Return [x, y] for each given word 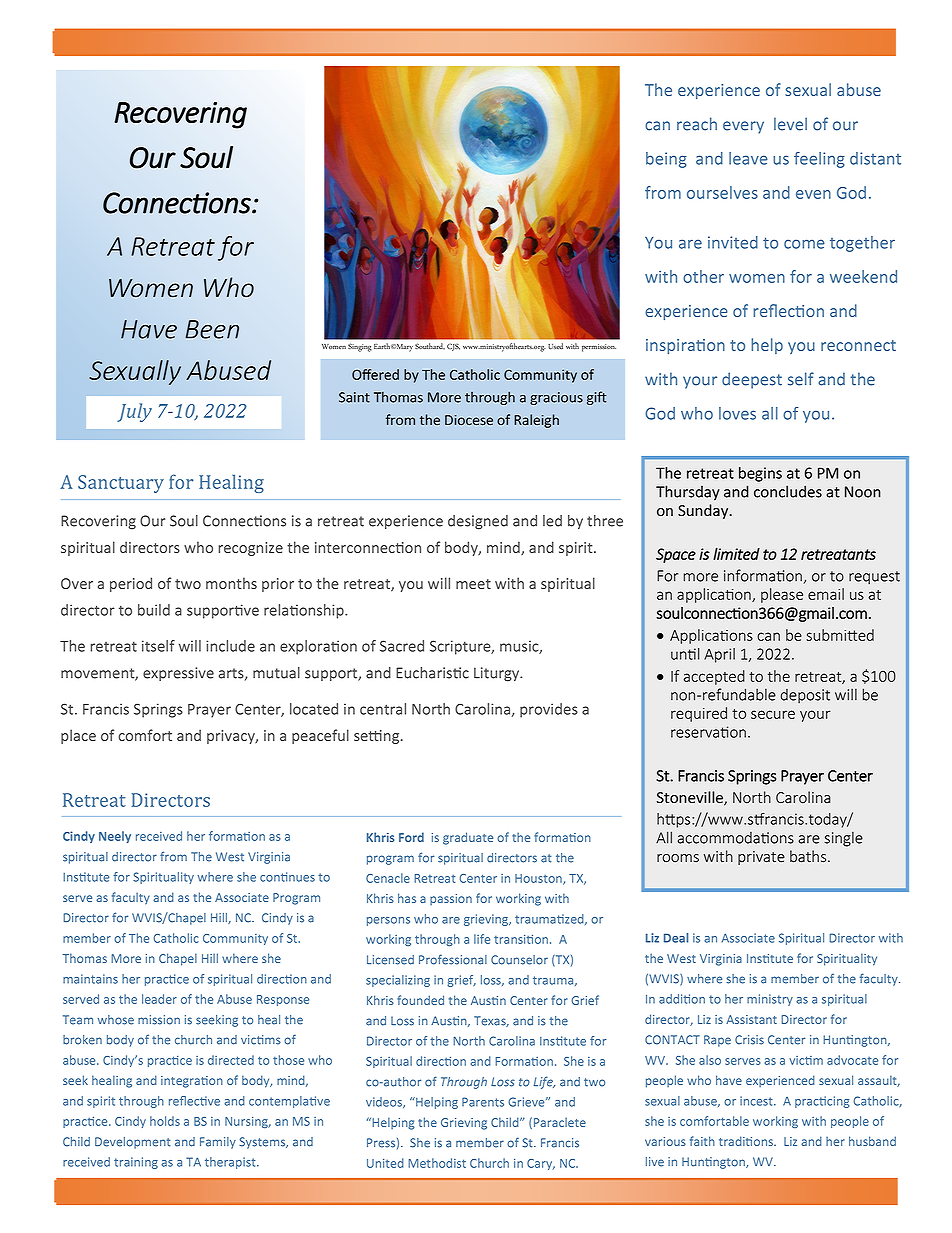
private [761, 858]
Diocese [469, 420]
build [154, 610]
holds [165, 1121]
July [134, 412]
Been [212, 329]
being [666, 160]
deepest [752, 380]
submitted [840, 635]
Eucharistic [432, 673]
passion [451, 899]
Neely [115, 837]
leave [748, 158]
